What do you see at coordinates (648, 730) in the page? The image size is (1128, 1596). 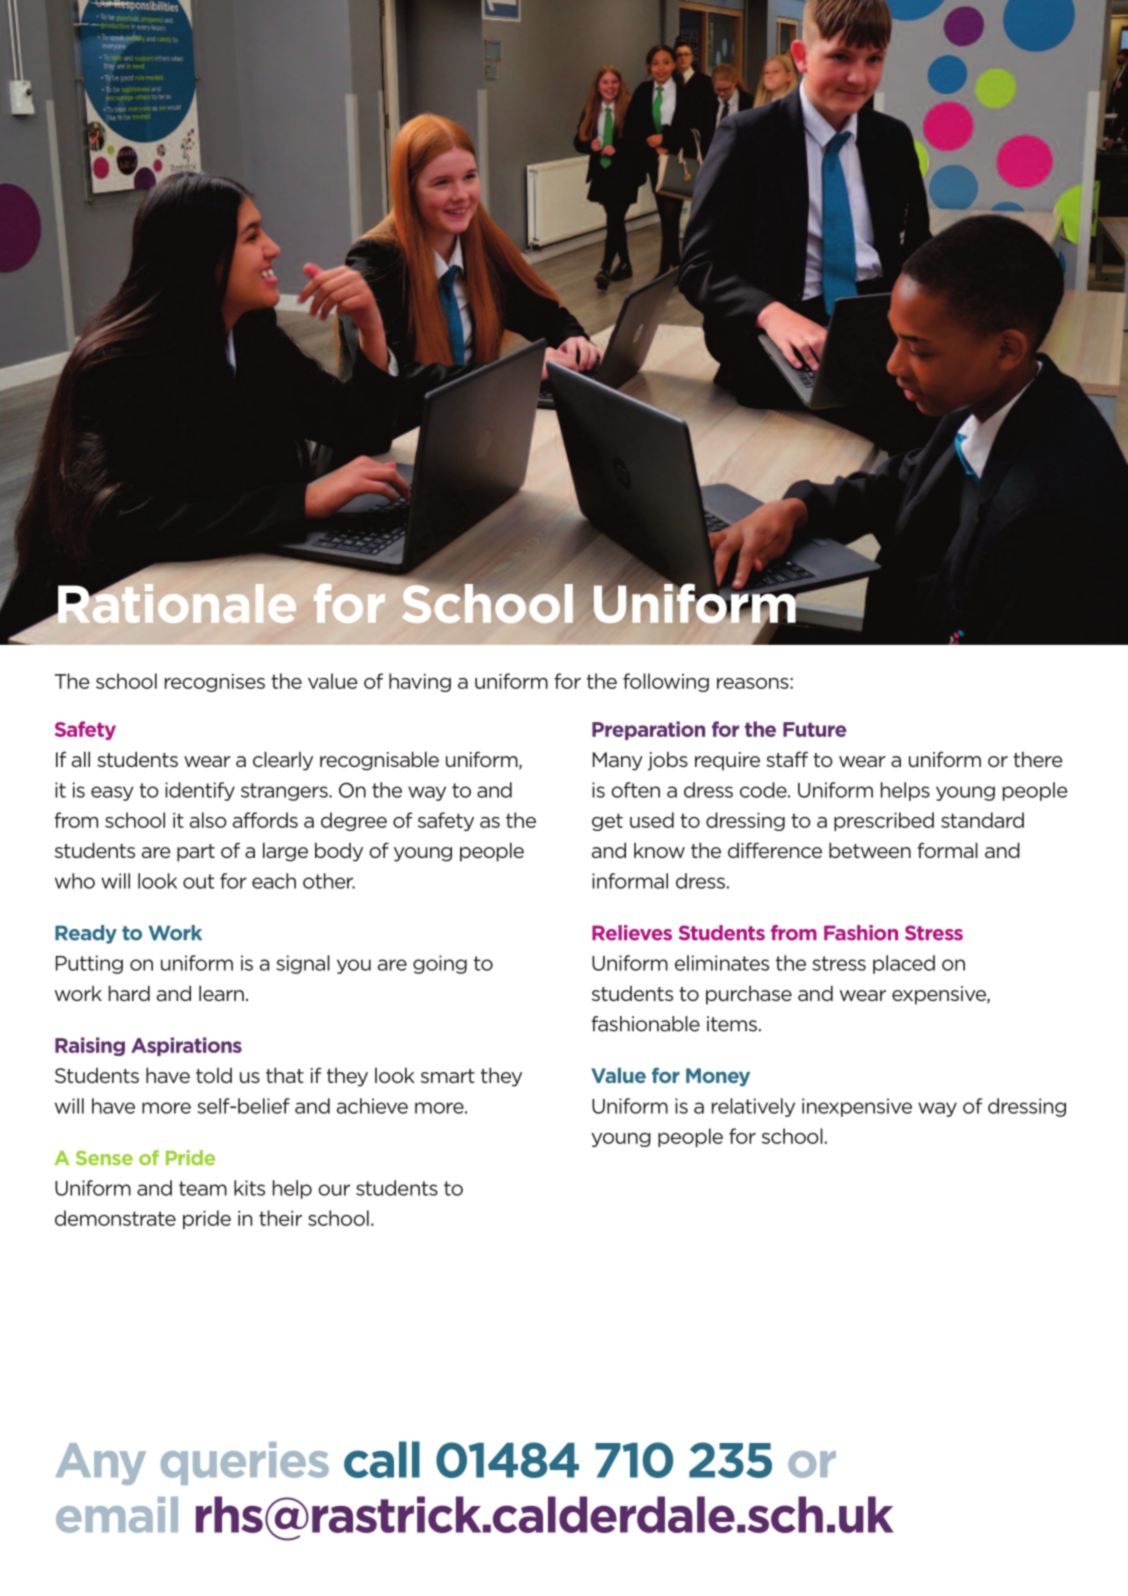 I see `Preparation` at bounding box center [648, 730].
